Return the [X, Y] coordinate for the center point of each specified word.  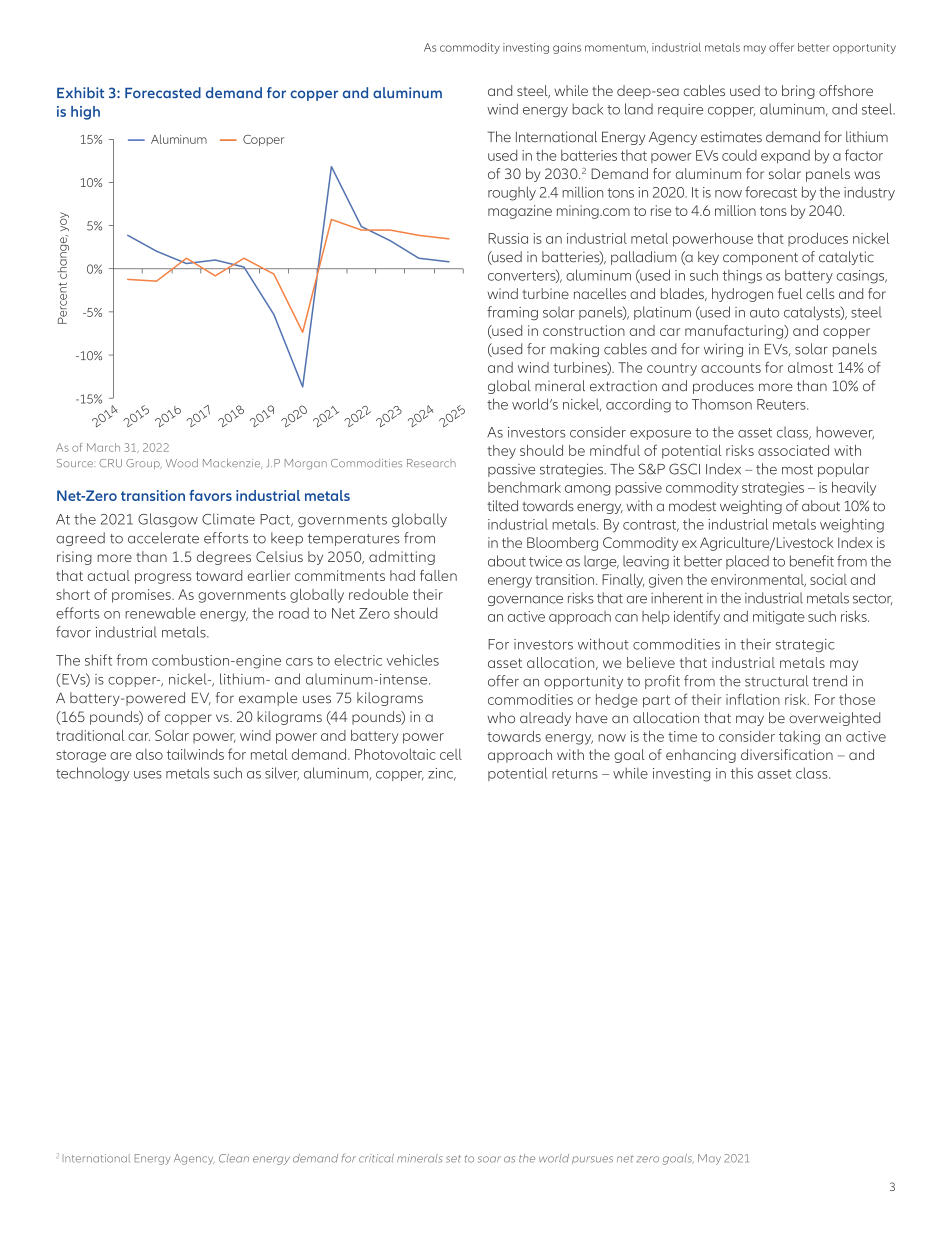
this [742, 773]
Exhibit [80, 92]
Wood [182, 463]
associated [793, 450]
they [501, 452]
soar [489, 1159]
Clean [234, 1158]
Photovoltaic [395, 754]
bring [798, 92]
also [149, 754]
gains [567, 48]
